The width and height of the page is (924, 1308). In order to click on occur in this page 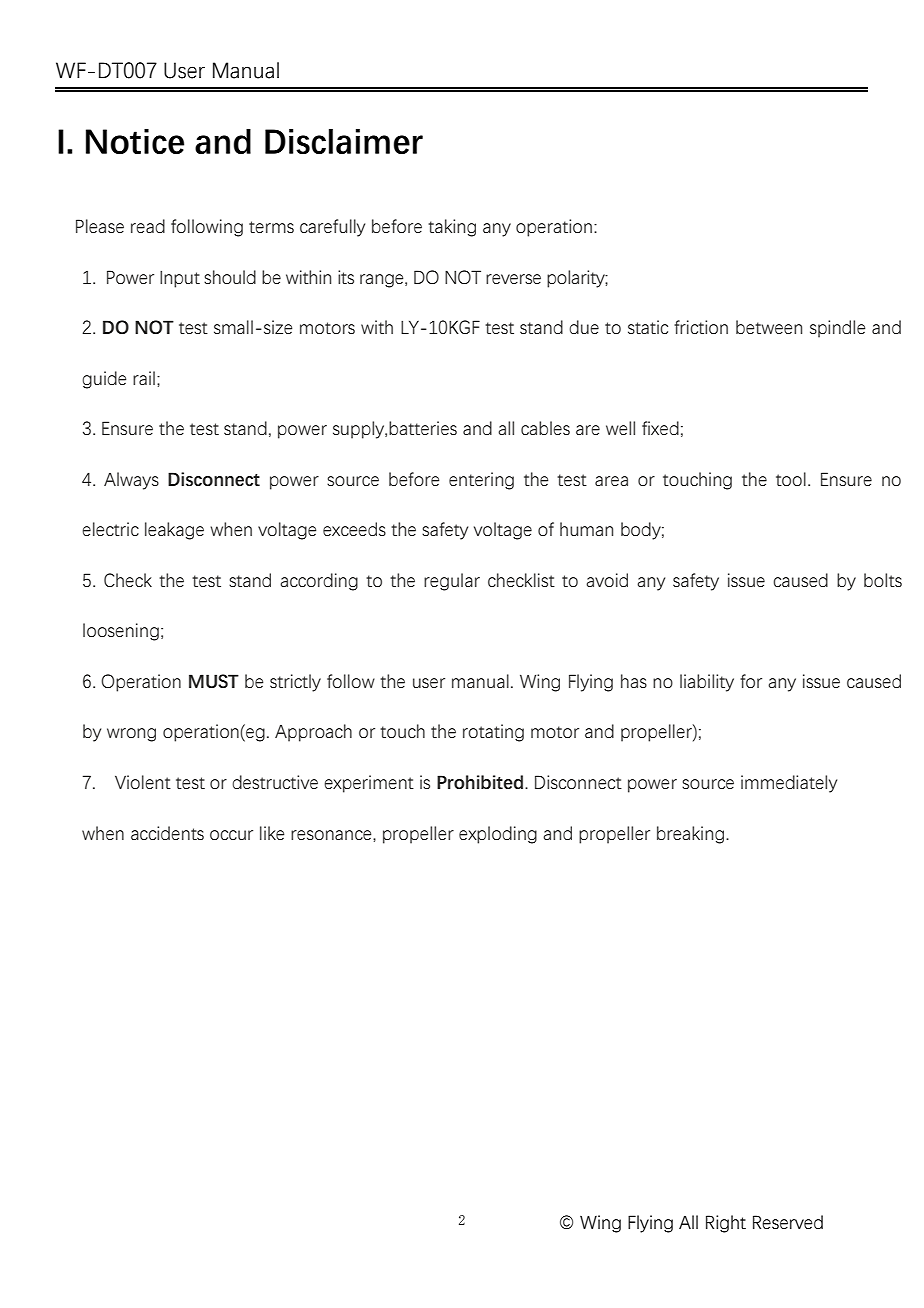, I will do `click(231, 835)`.
